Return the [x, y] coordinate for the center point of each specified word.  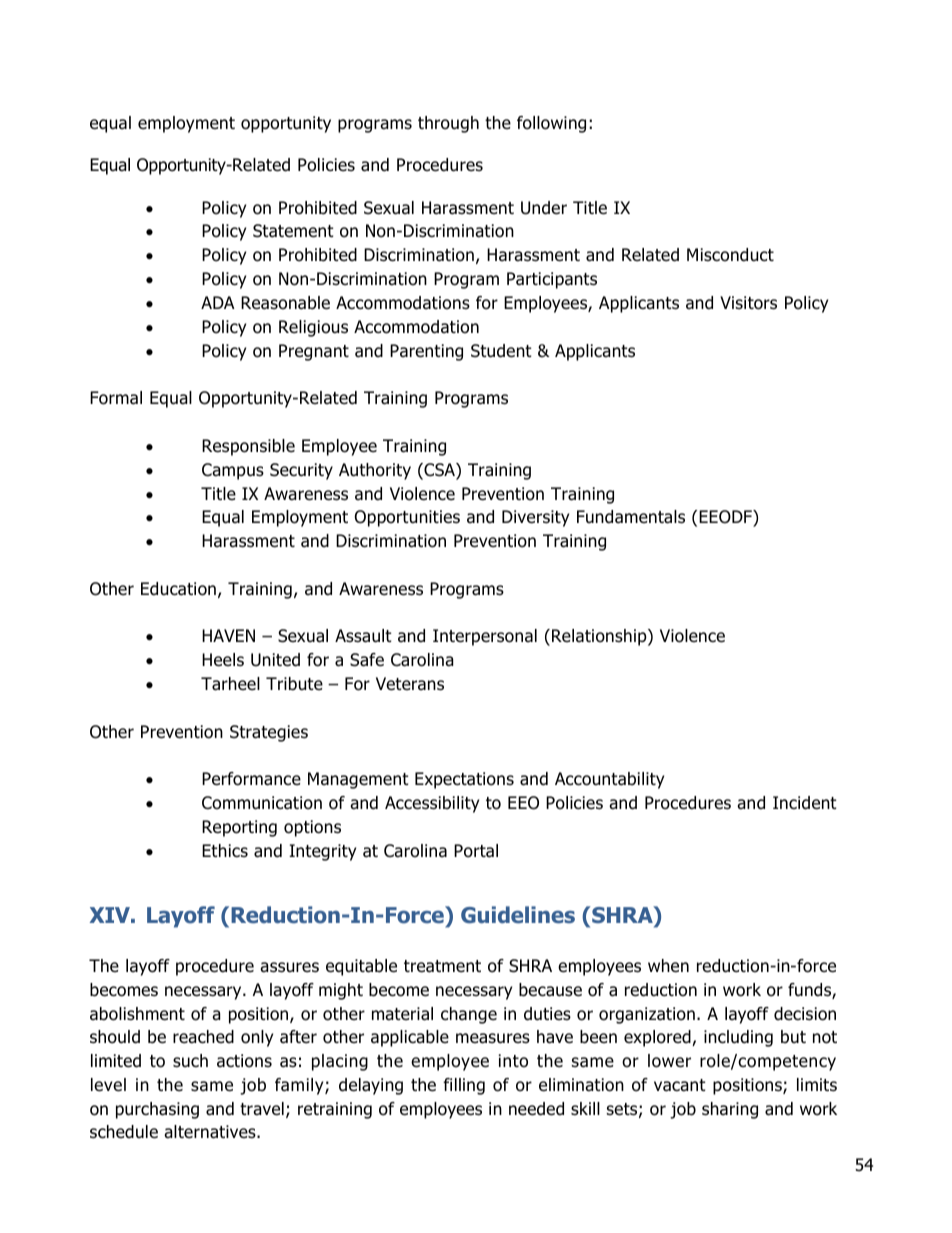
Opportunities [407, 518]
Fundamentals [631, 517]
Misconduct [730, 255]
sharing [730, 1110]
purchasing [157, 1110]
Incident [805, 803]
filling [464, 1086]
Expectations [464, 780]
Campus [233, 471]
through [448, 124]
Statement [293, 231]
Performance [251, 779]
